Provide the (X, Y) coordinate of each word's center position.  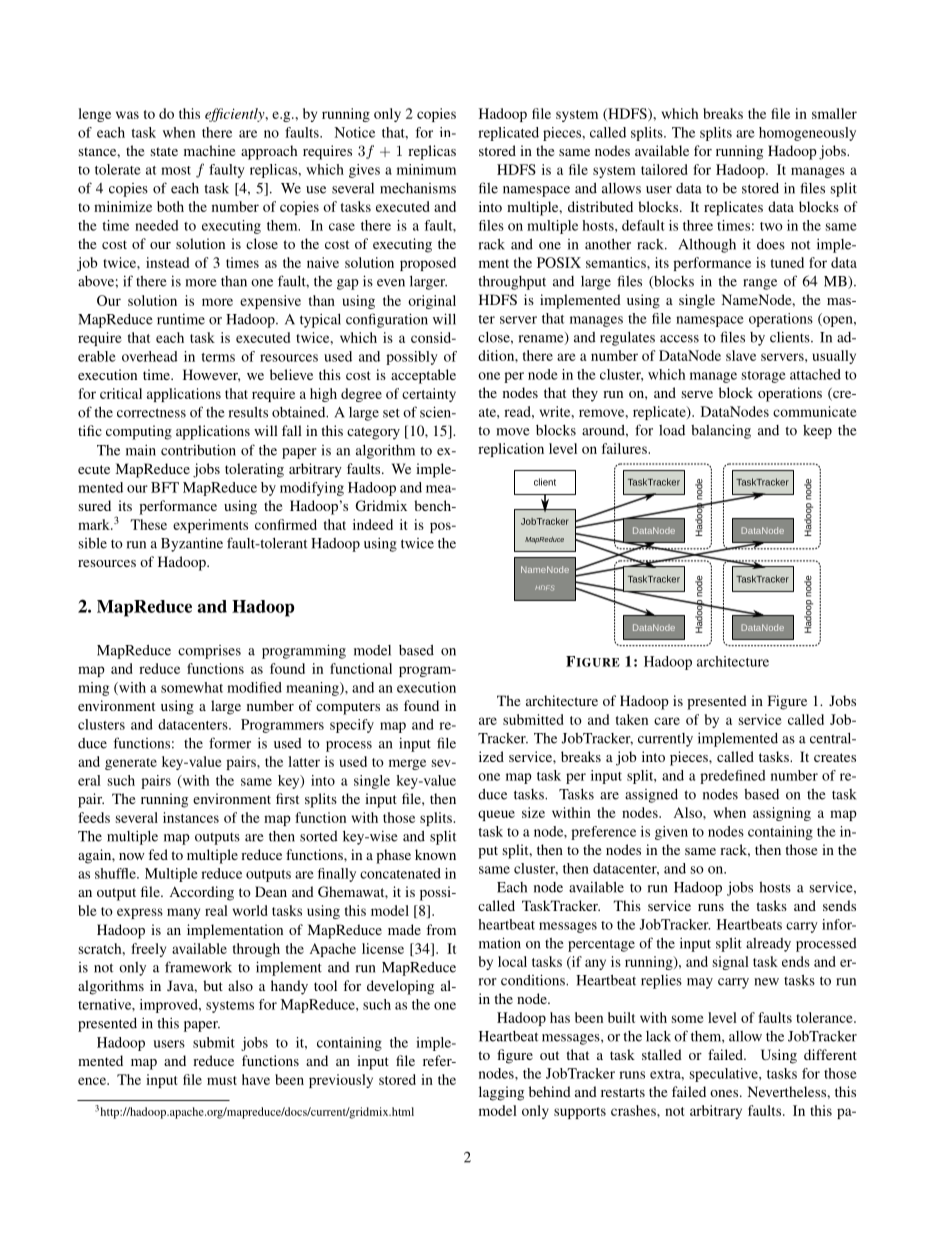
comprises (209, 652)
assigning (782, 814)
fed (158, 854)
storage (764, 377)
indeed (373, 524)
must (222, 1080)
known (435, 854)
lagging (501, 1093)
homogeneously (807, 134)
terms (218, 357)
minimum (426, 169)
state (164, 151)
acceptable (423, 376)
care (667, 721)
